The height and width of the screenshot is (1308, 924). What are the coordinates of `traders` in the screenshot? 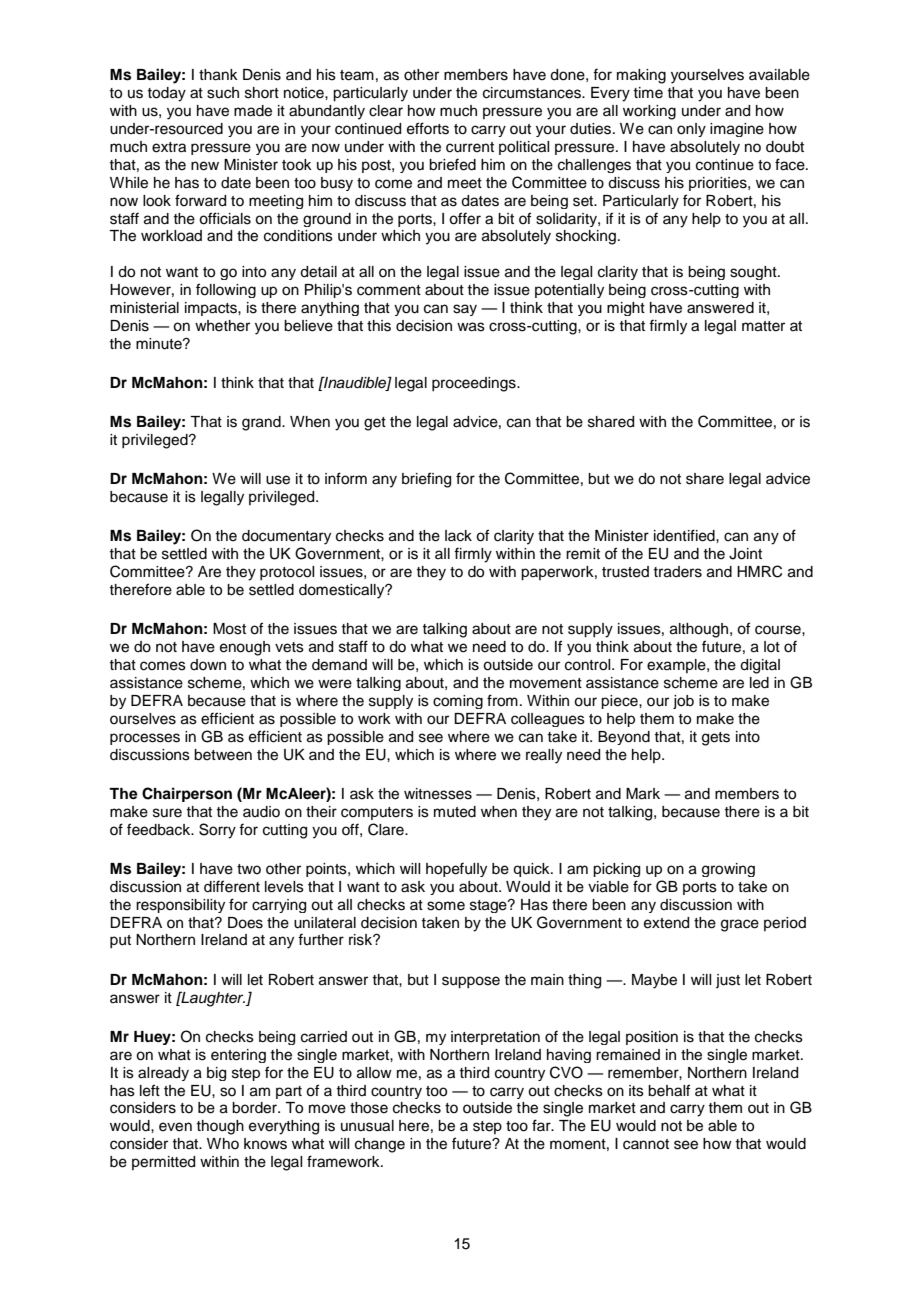 It's located at (677, 572).
